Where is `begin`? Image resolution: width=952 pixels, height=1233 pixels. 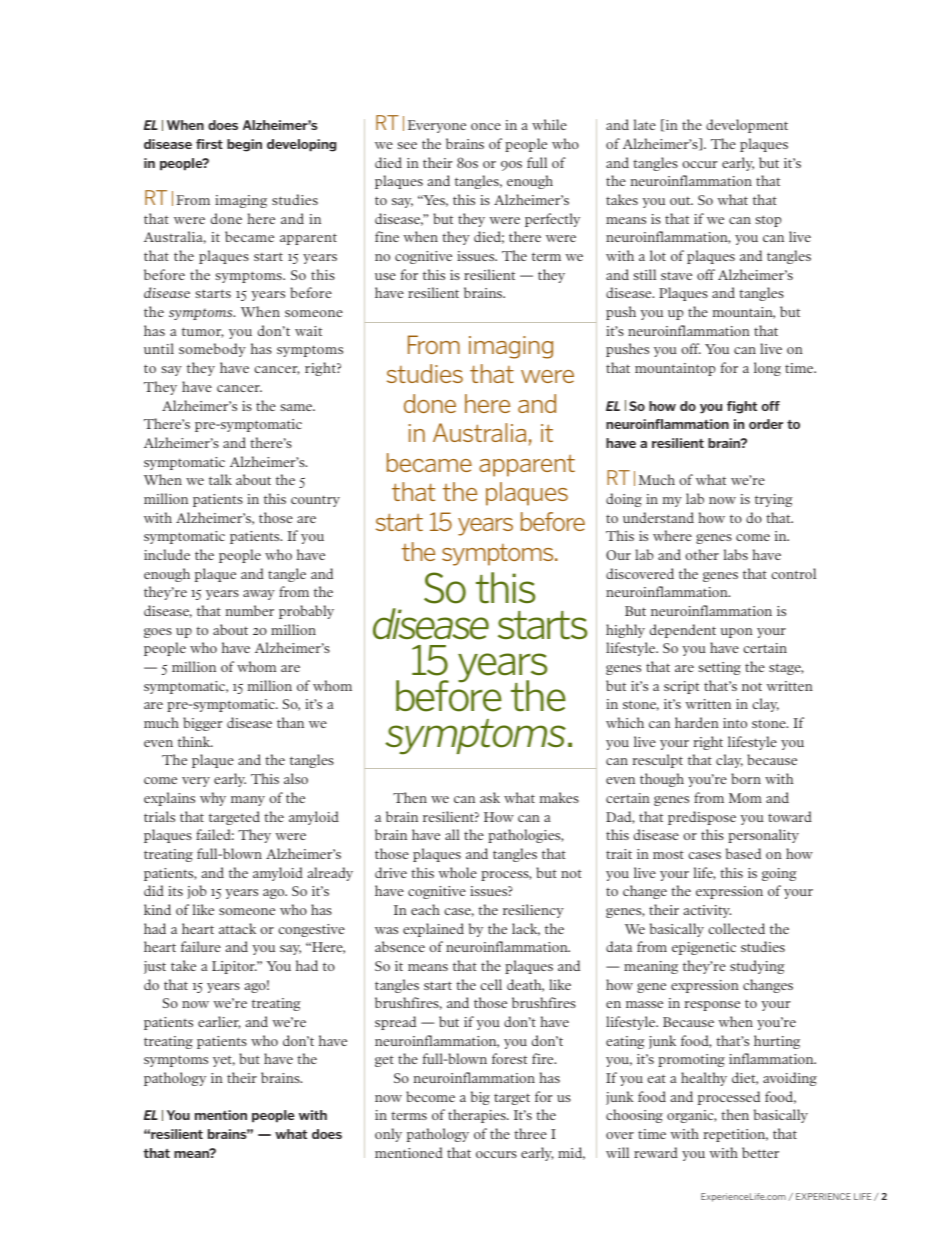
begin is located at coordinates (244, 145).
